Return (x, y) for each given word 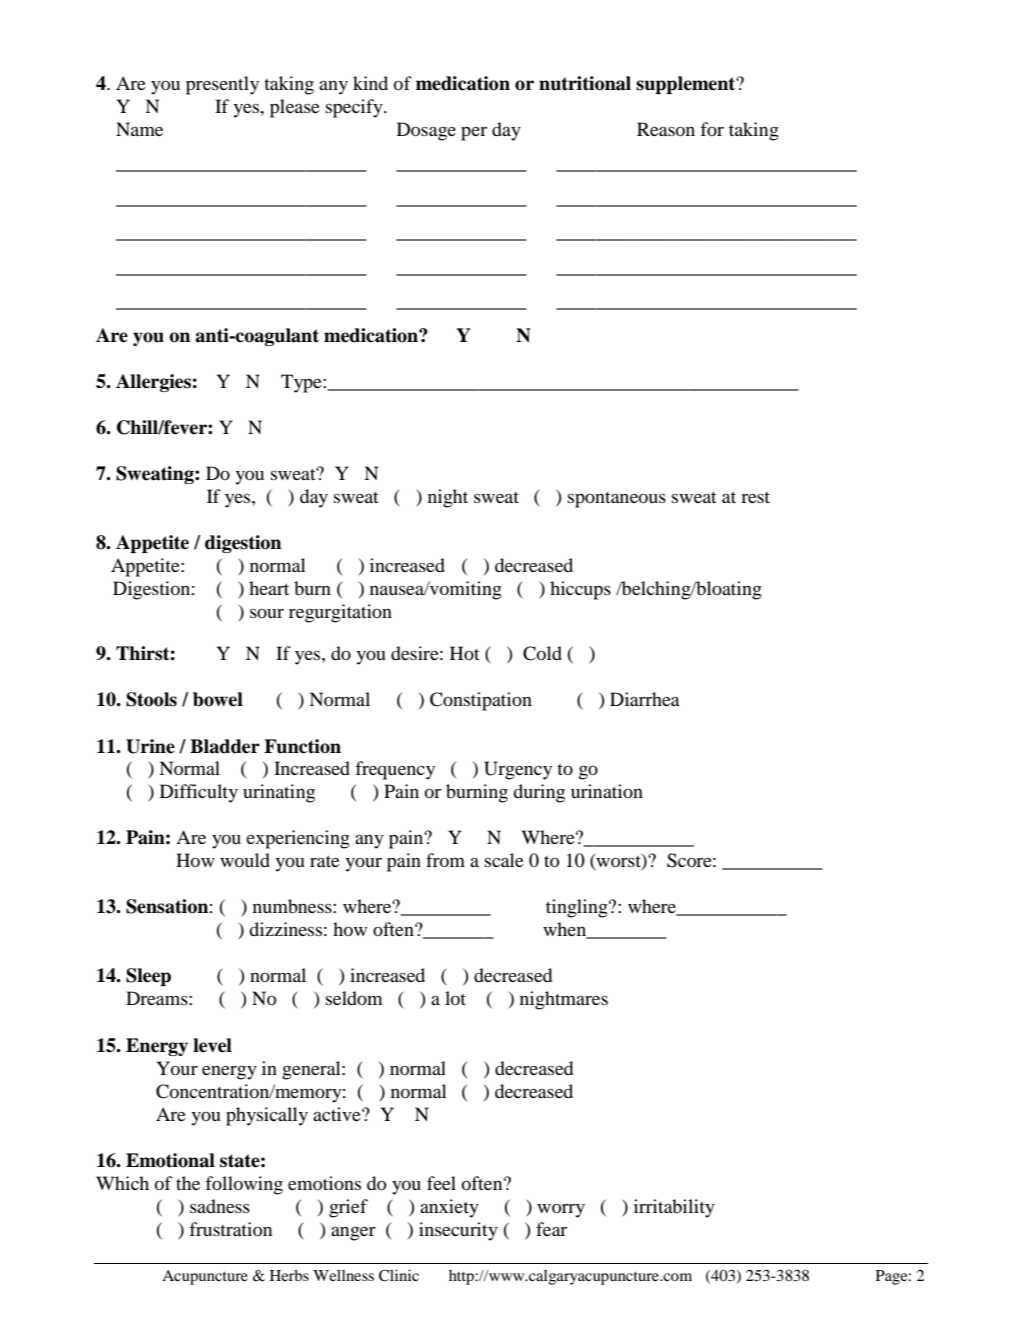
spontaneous (617, 500)
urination (607, 791)
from (445, 860)
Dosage (426, 131)
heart (269, 588)
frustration (230, 1229)
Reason (666, 129)
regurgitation (340, 613)
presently (222, 85)
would (245, 860)
